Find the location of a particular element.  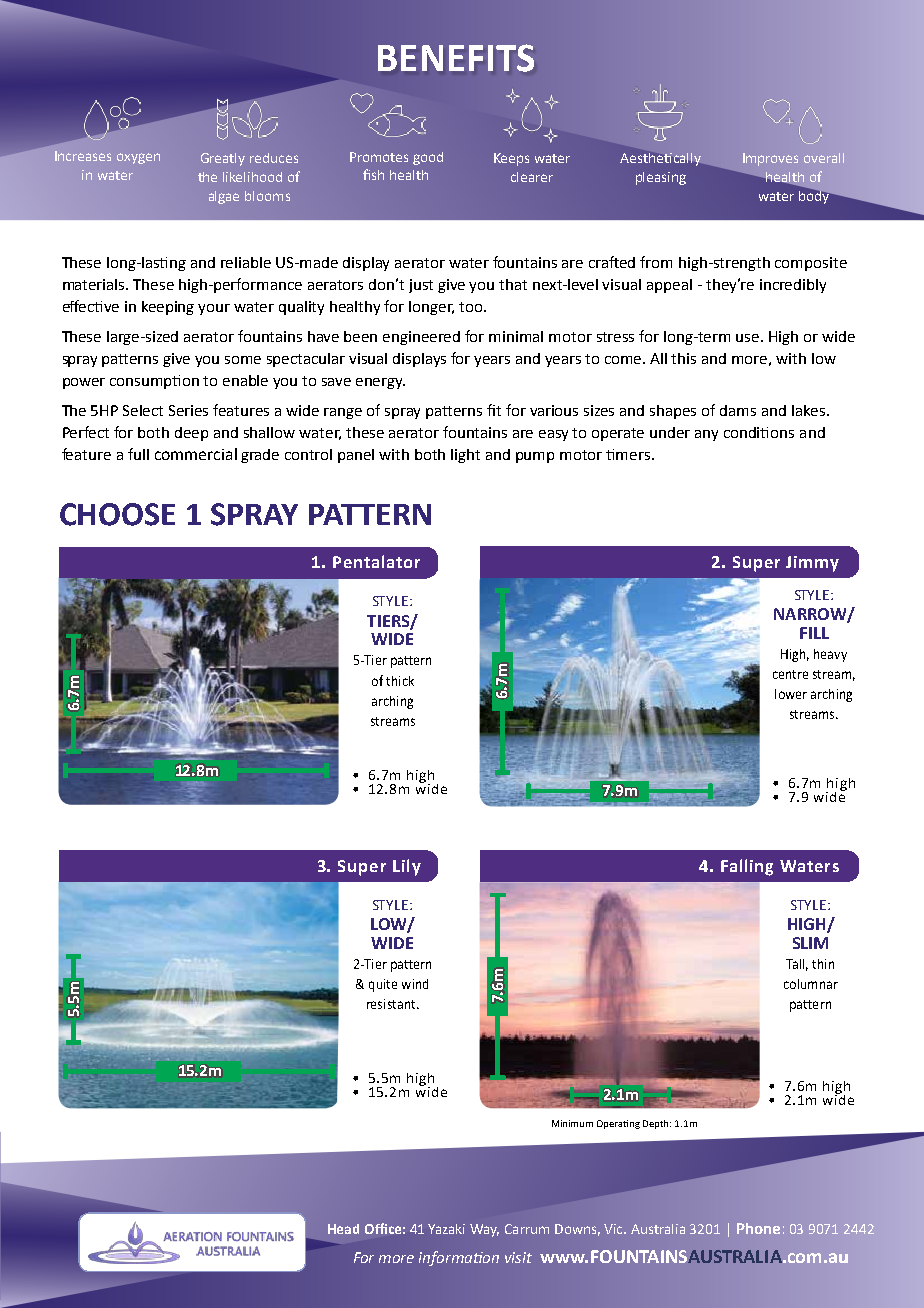

too is located at coordinates (472, 307).
